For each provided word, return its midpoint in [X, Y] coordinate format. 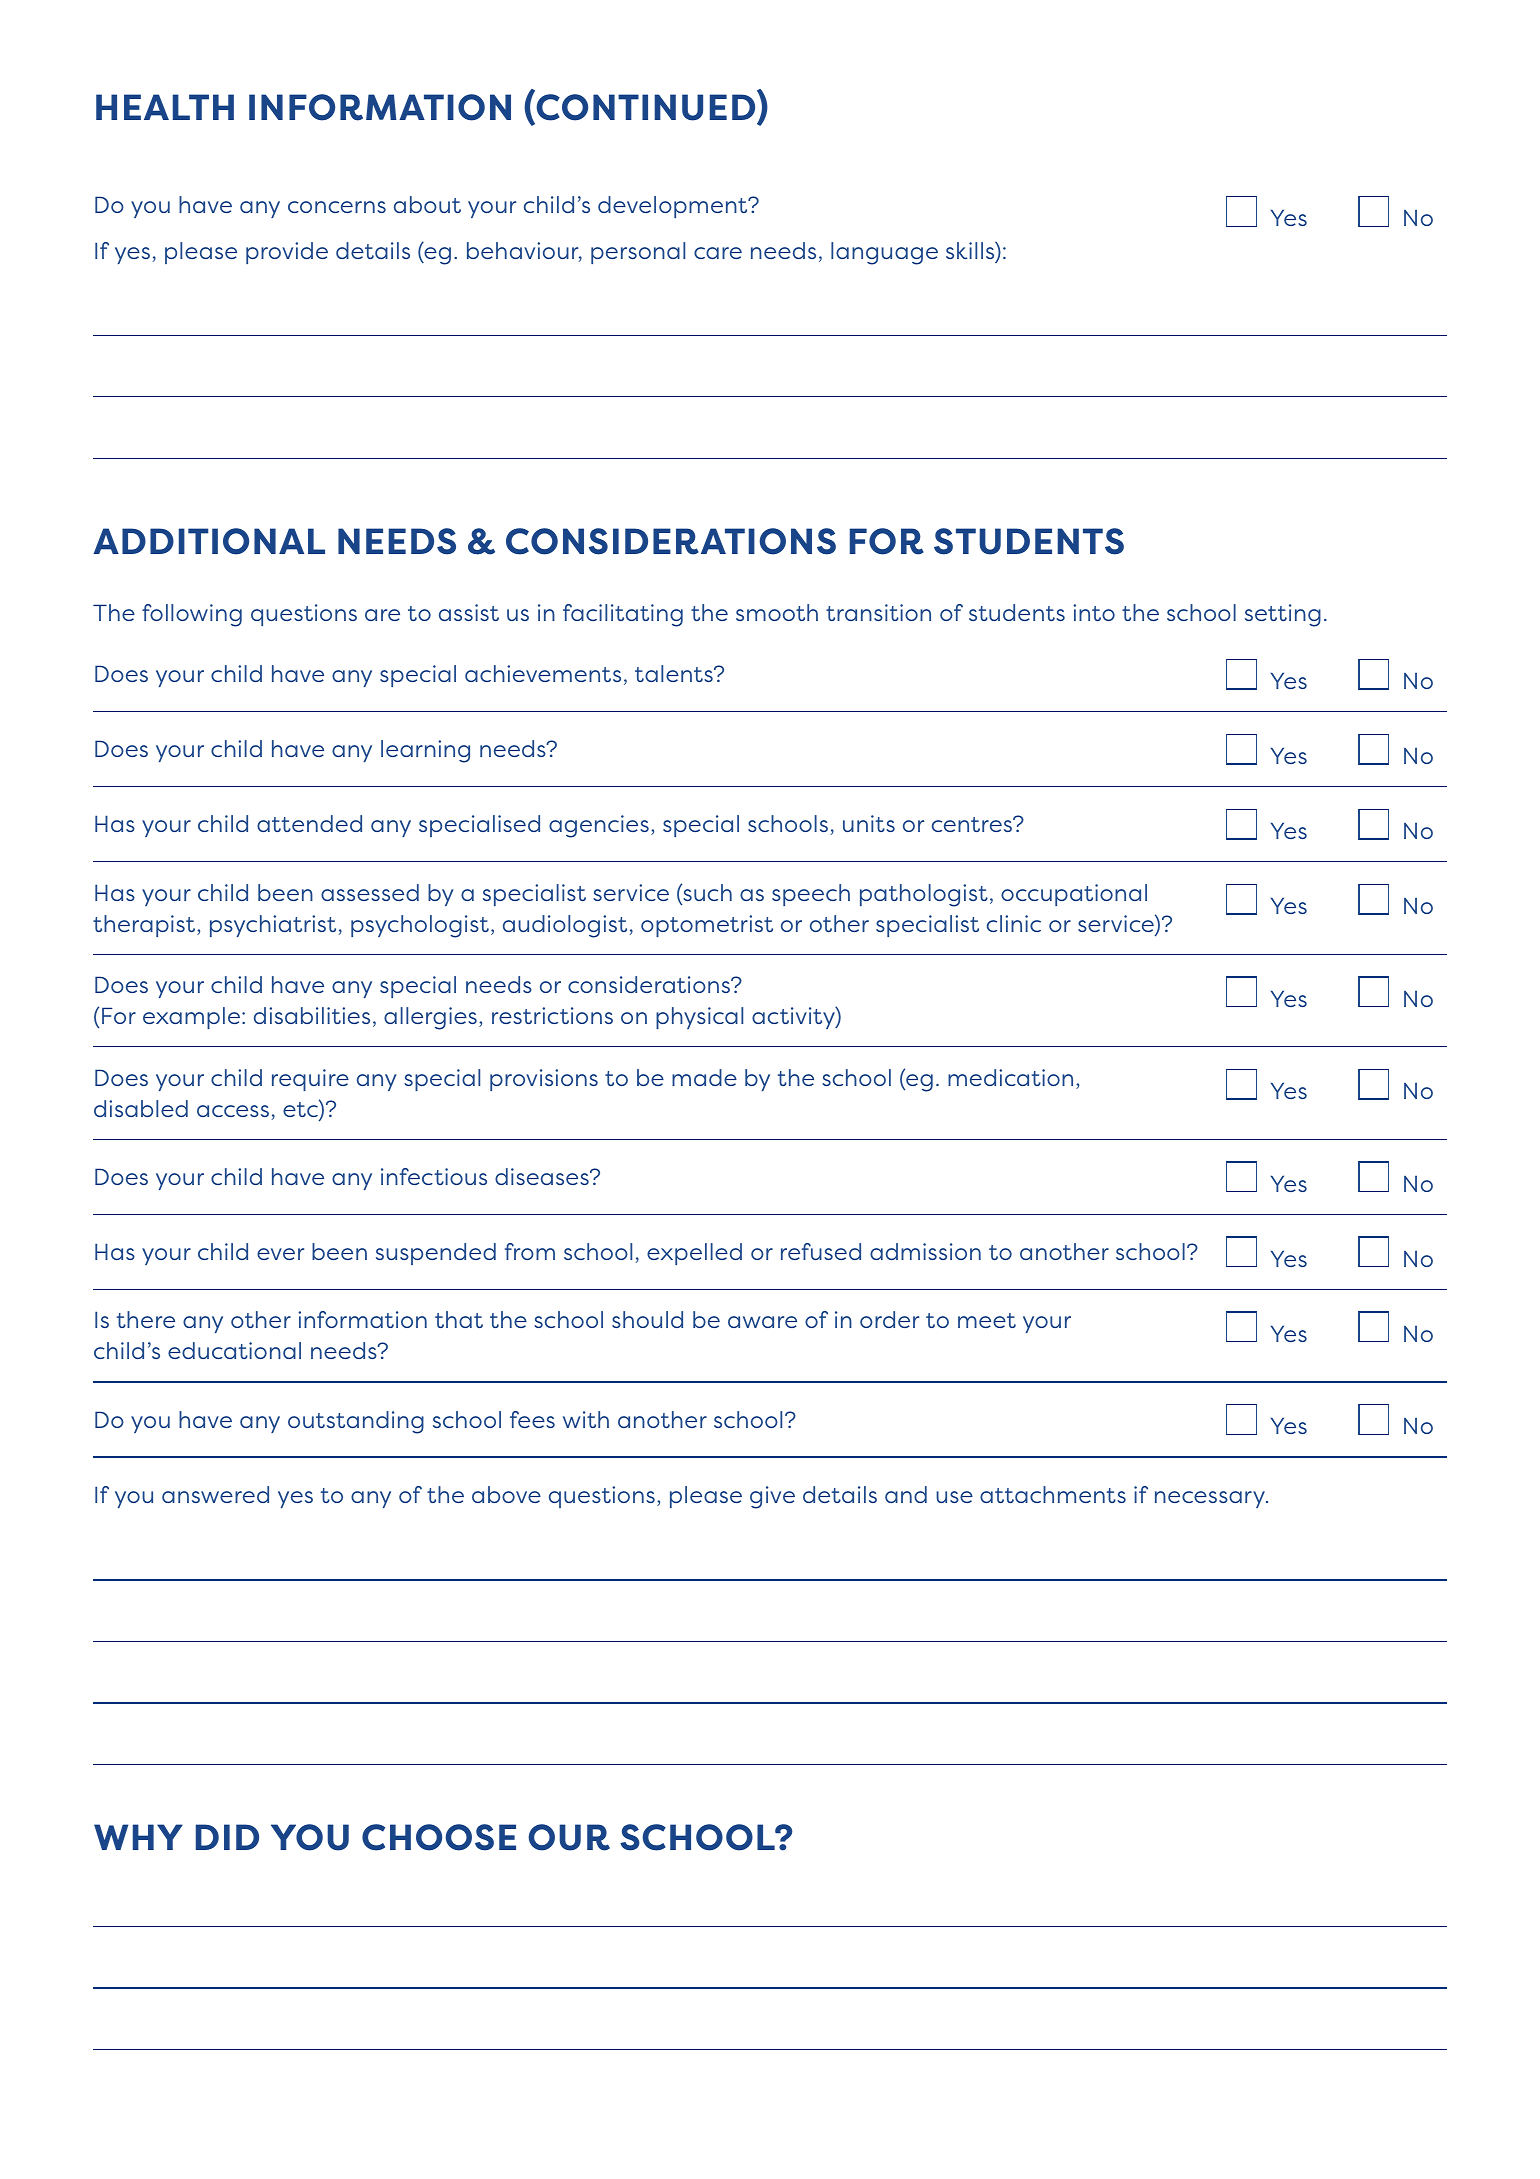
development [674, 207]
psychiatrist [273, 926]
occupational [1074, 895]
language [884, 253]
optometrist [707, 926]
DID [227, 1837]
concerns [337, 207]
